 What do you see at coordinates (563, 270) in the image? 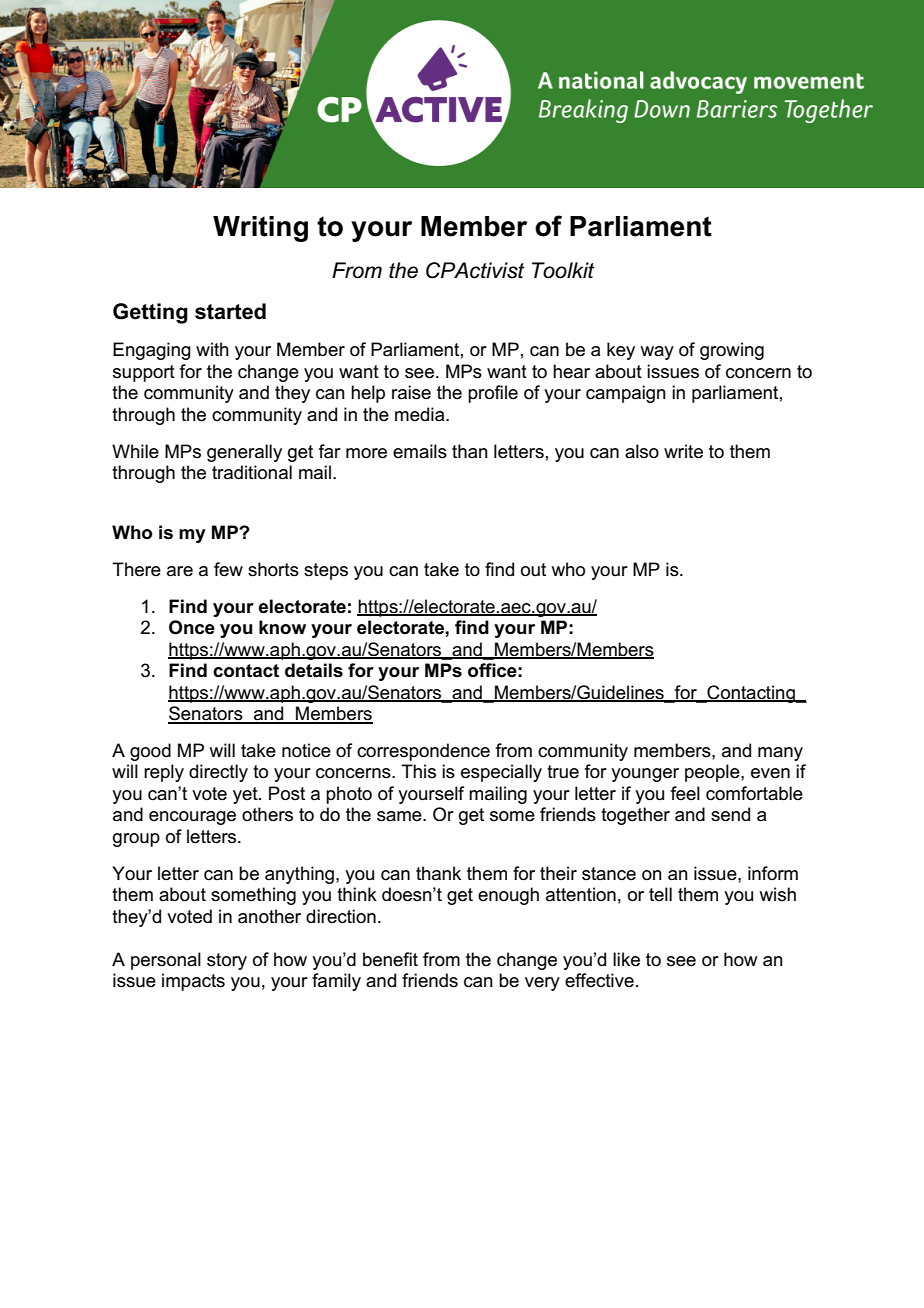
I see `Toolkit` at bounding box center [563, 270].
